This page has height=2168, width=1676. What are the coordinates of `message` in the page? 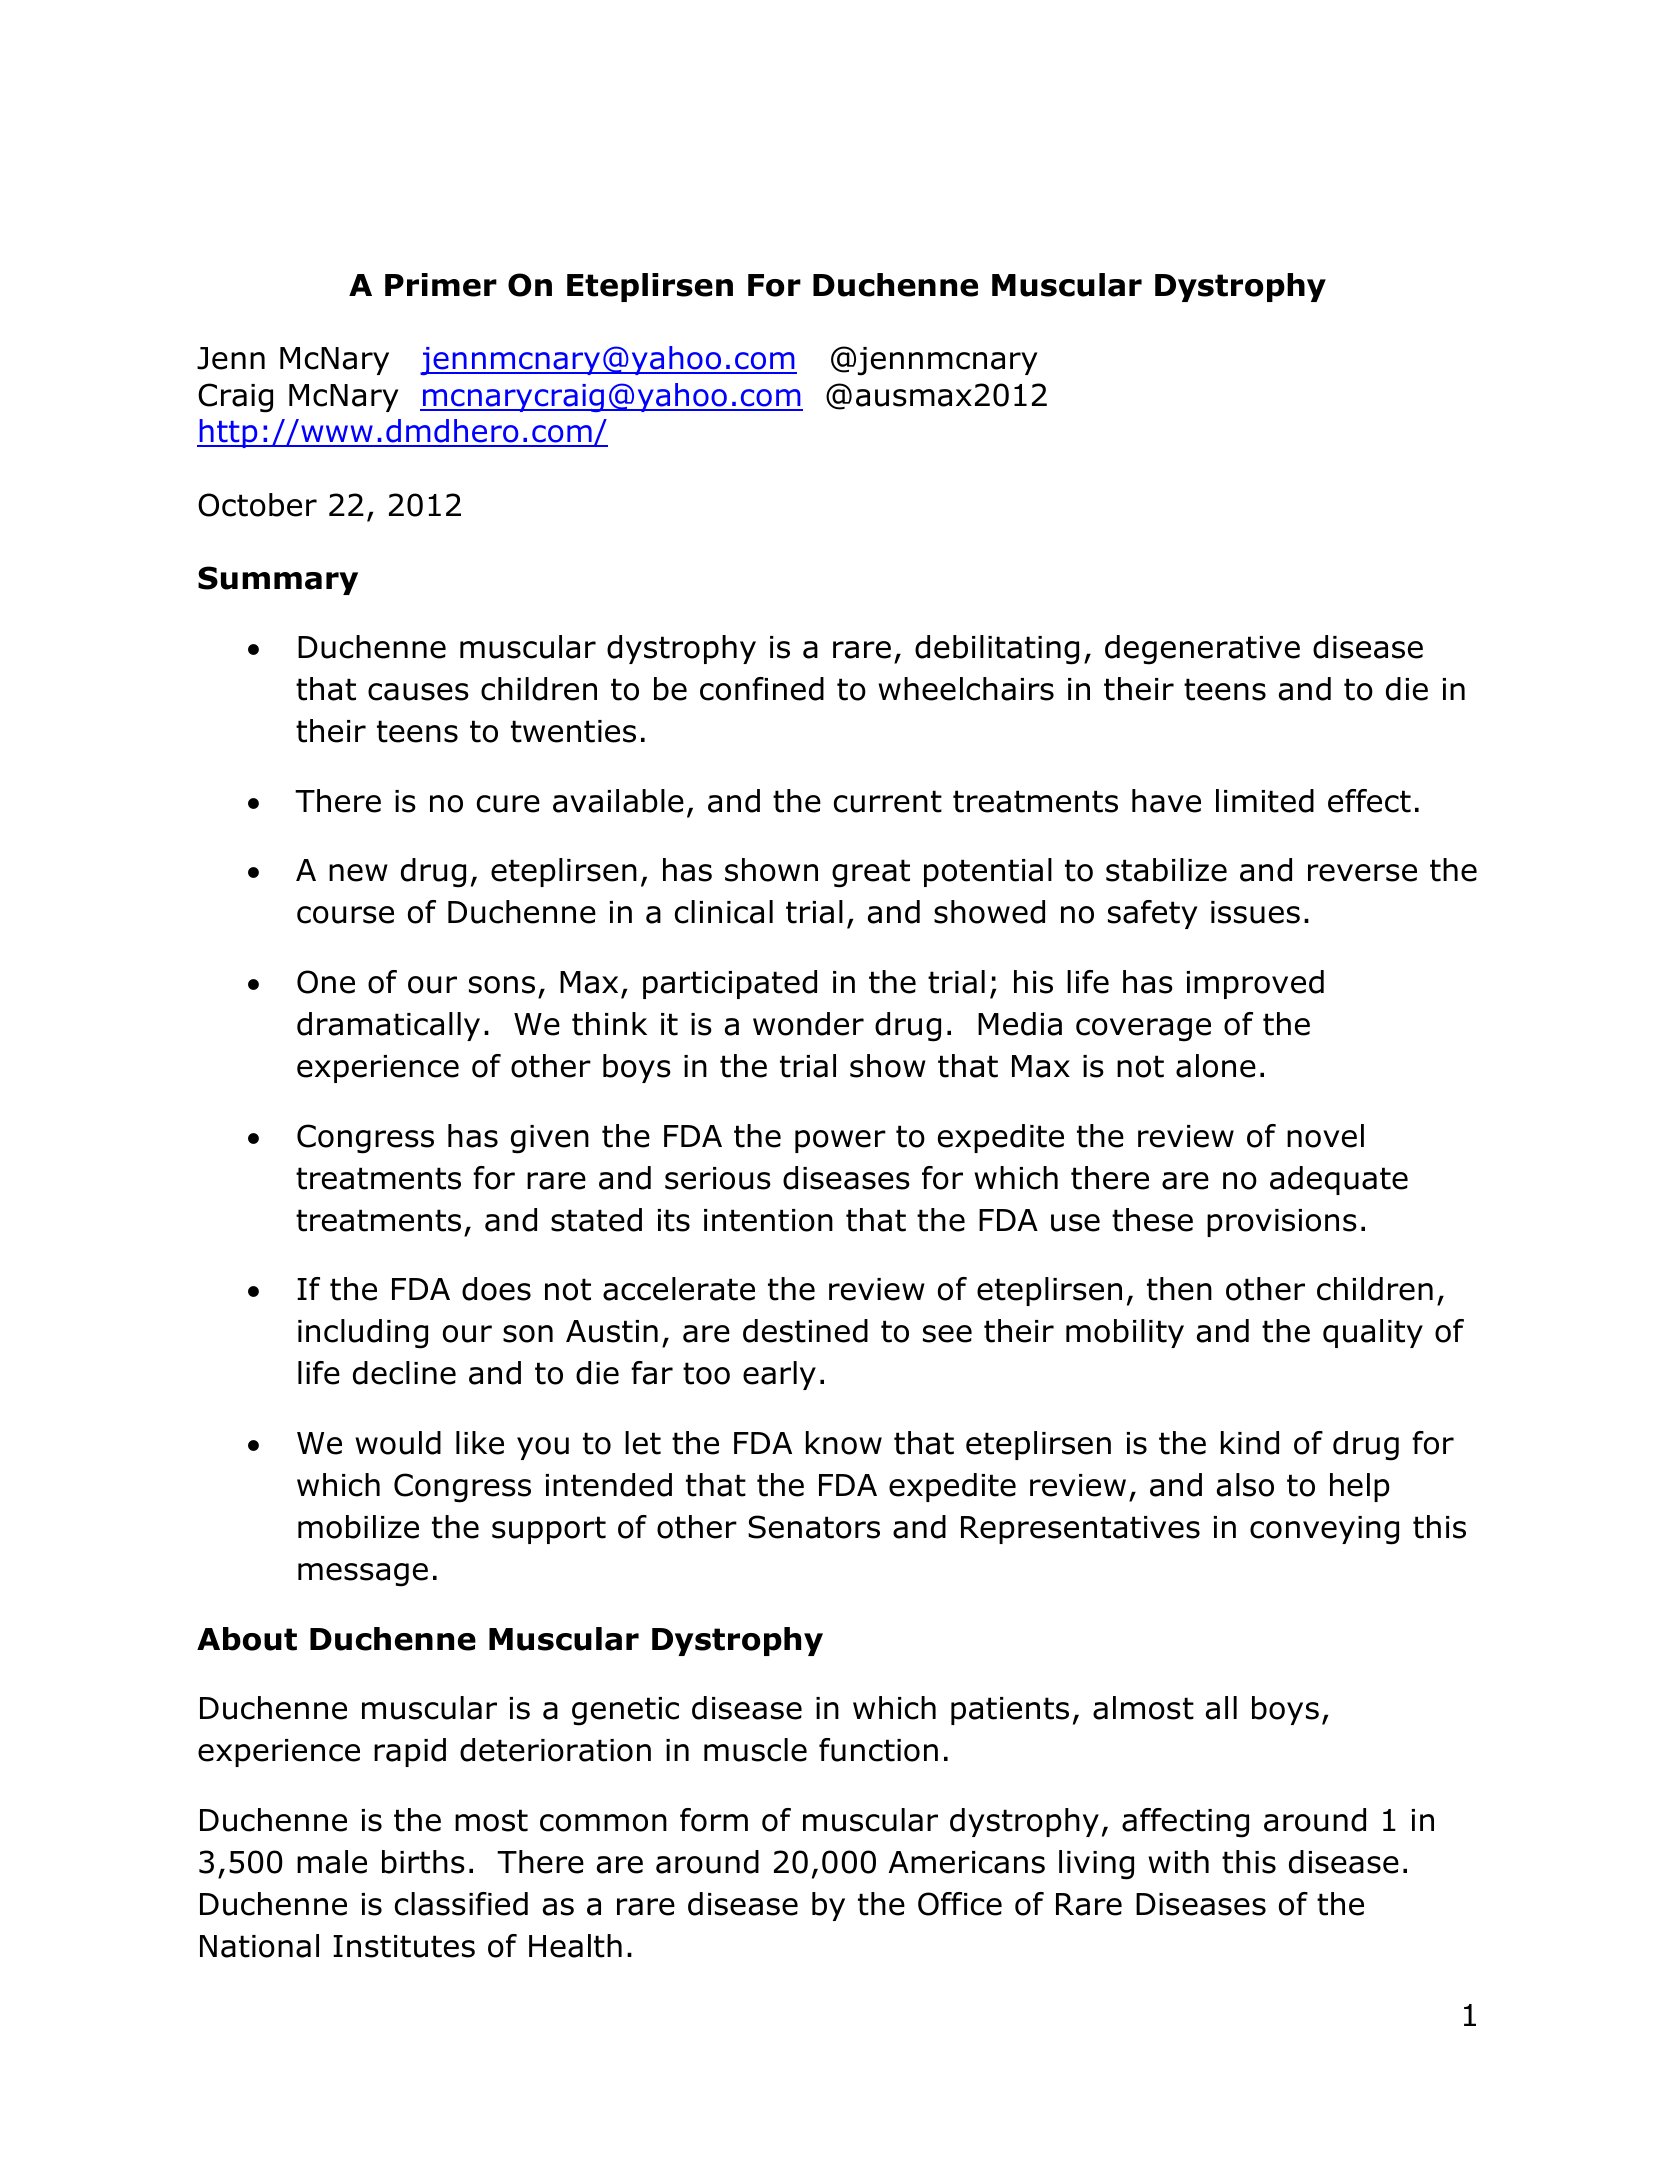 It's located at (363, 1575).
